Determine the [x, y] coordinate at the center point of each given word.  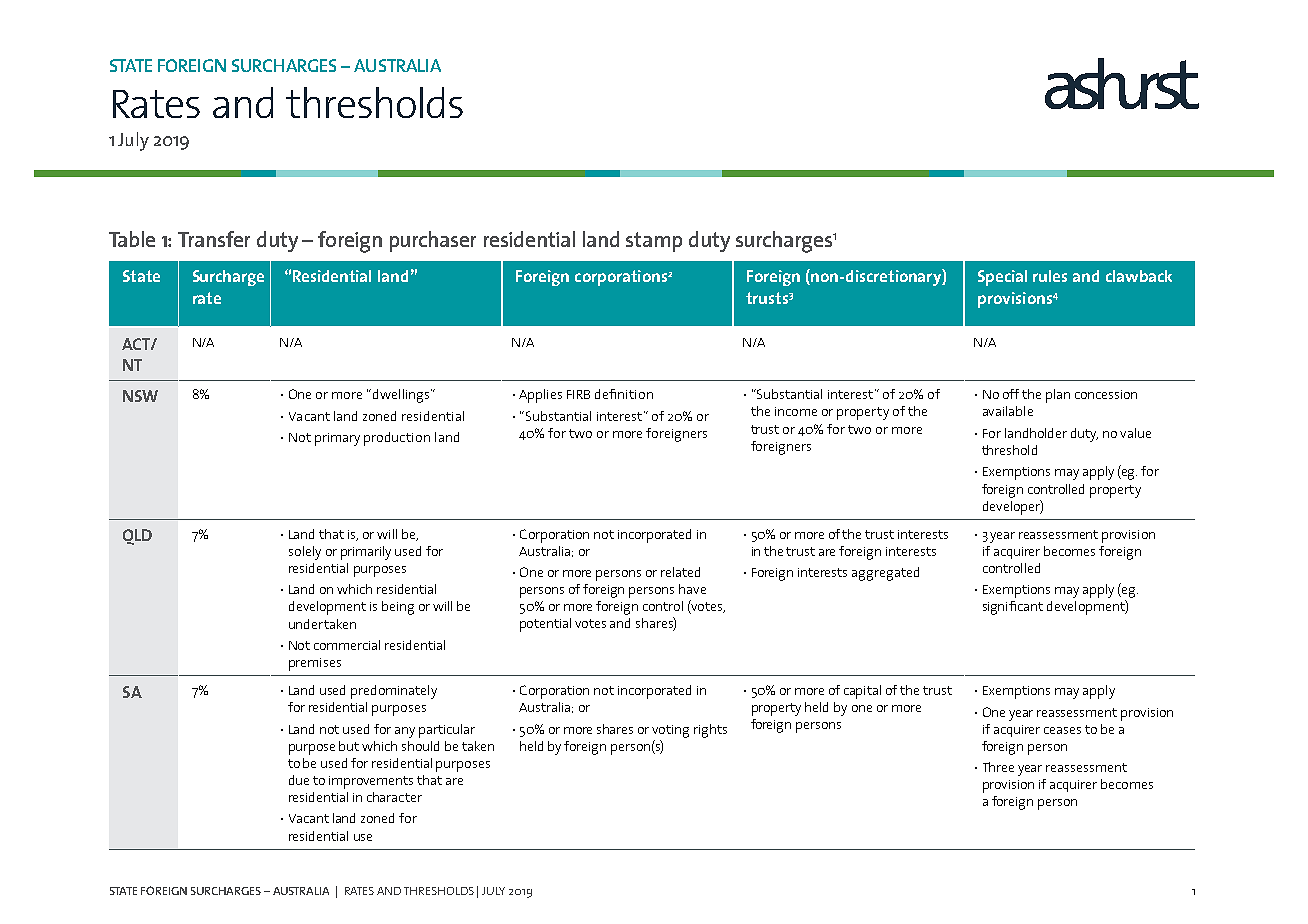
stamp [654, 242]
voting [670, 731]
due [299, 780]
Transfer [214, 239]
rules [1050, 276]
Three [998, 767]
